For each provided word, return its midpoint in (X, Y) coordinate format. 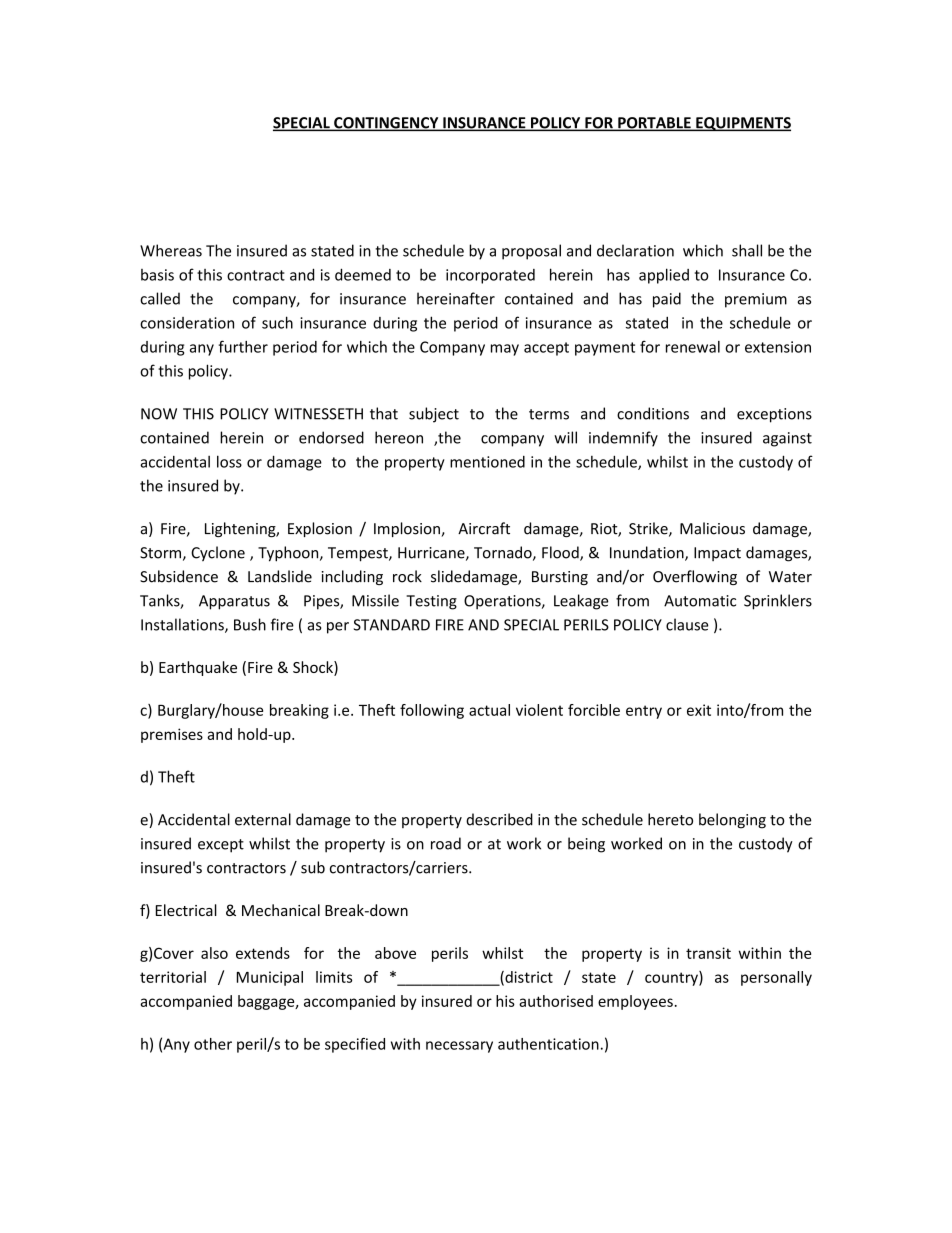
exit (699, 710)
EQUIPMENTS (742, 124)
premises (172, 735)
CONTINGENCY (386, 124)
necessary (459, 1047)
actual (489, 710)
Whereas (171, 250)
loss (229, 461)
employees (635, 1002)
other (213, 1044)
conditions (653, 413)
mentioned (487, 462)
